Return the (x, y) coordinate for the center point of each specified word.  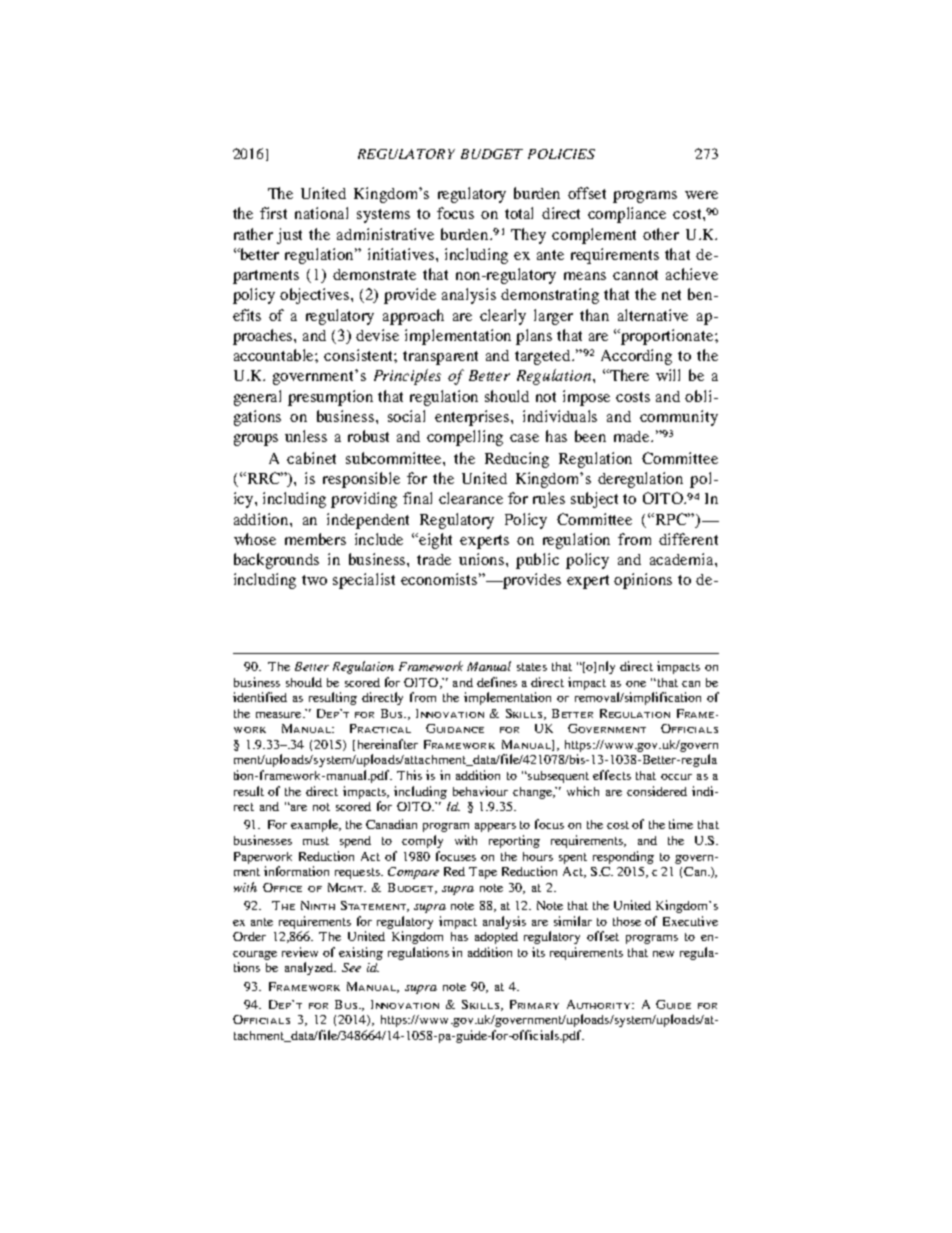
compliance (627, 215)
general (257, 398)
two (314, 580)
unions (483, 559)
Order (249, 936)
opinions (643, 581)
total (519, 213)
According (636, 357)
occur (676, 777)
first (273, 213)
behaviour (480, 791)
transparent (440, 358)
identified (260, 697)
